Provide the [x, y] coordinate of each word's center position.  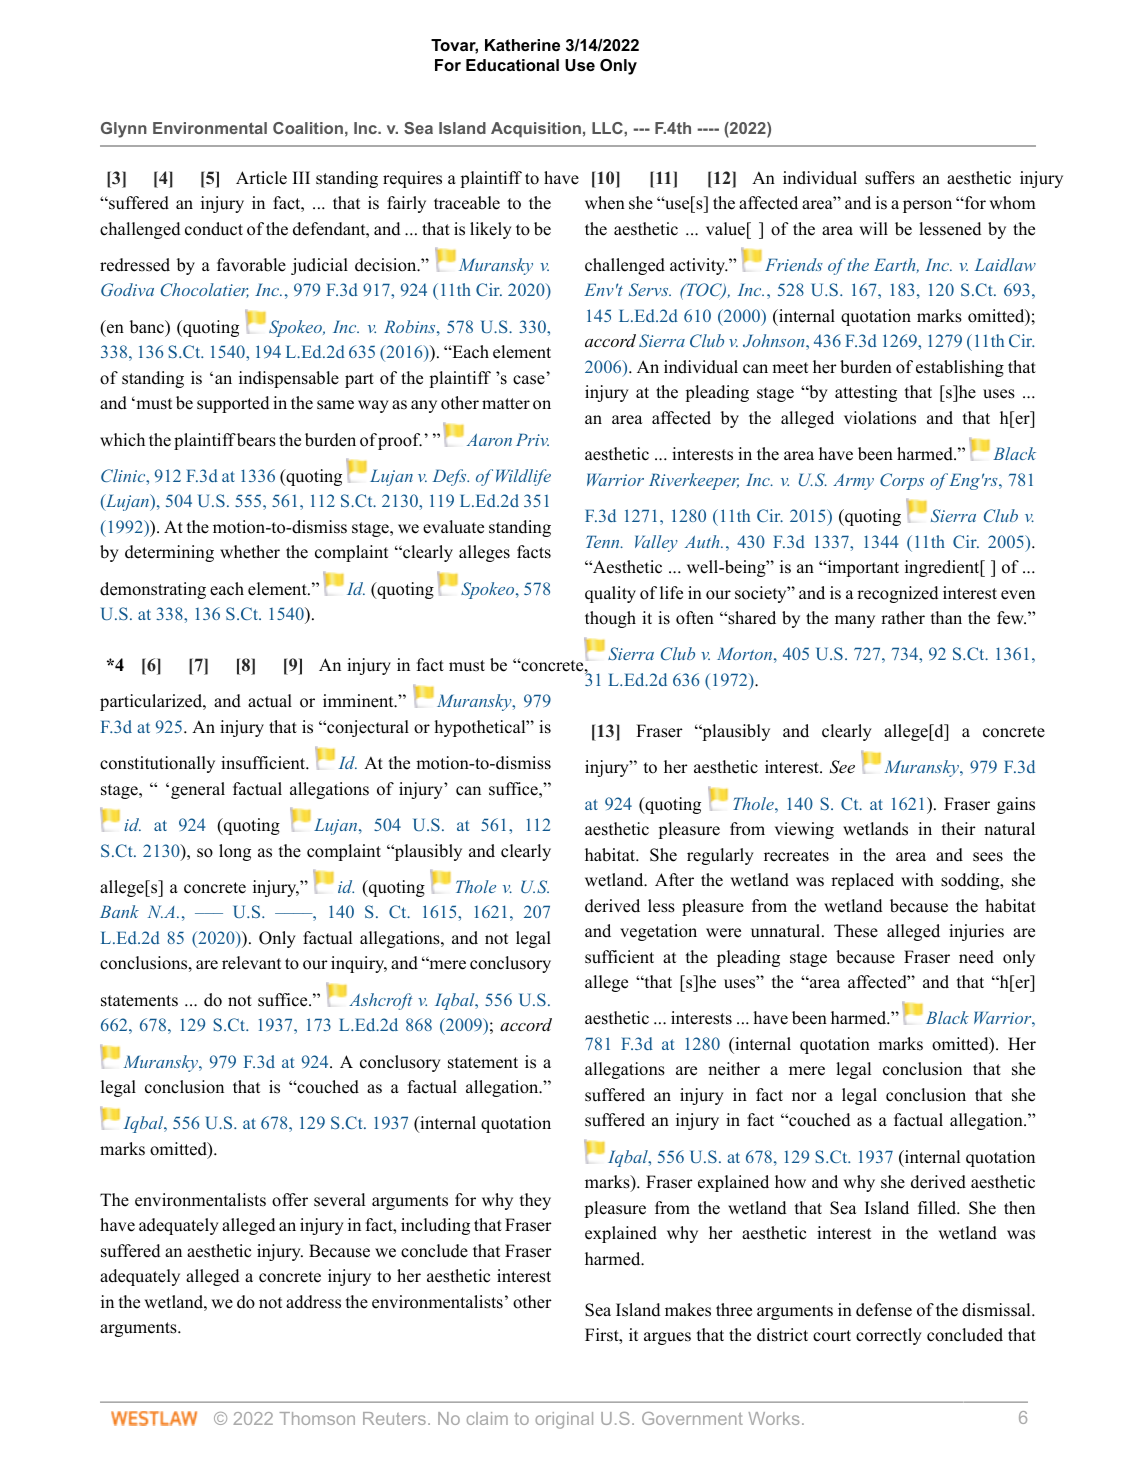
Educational [512, 65]
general [198, 790]
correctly [889, 1336]
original [564, 1420]
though [610, 619]
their [958, 829]
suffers [890, 178]
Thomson [317, 1418]
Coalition [308, 128]
